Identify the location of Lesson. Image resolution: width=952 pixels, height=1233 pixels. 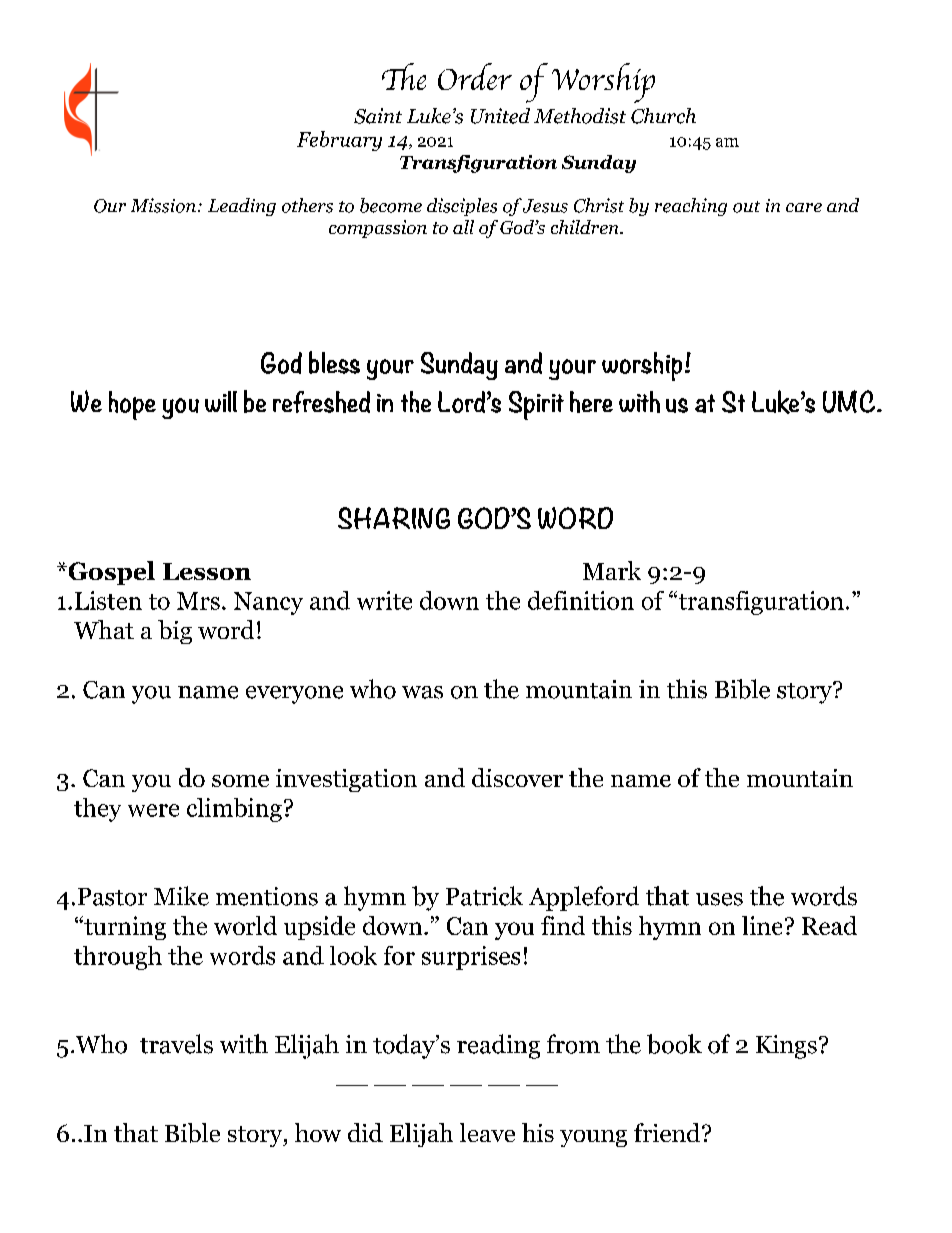
(207, 571).
